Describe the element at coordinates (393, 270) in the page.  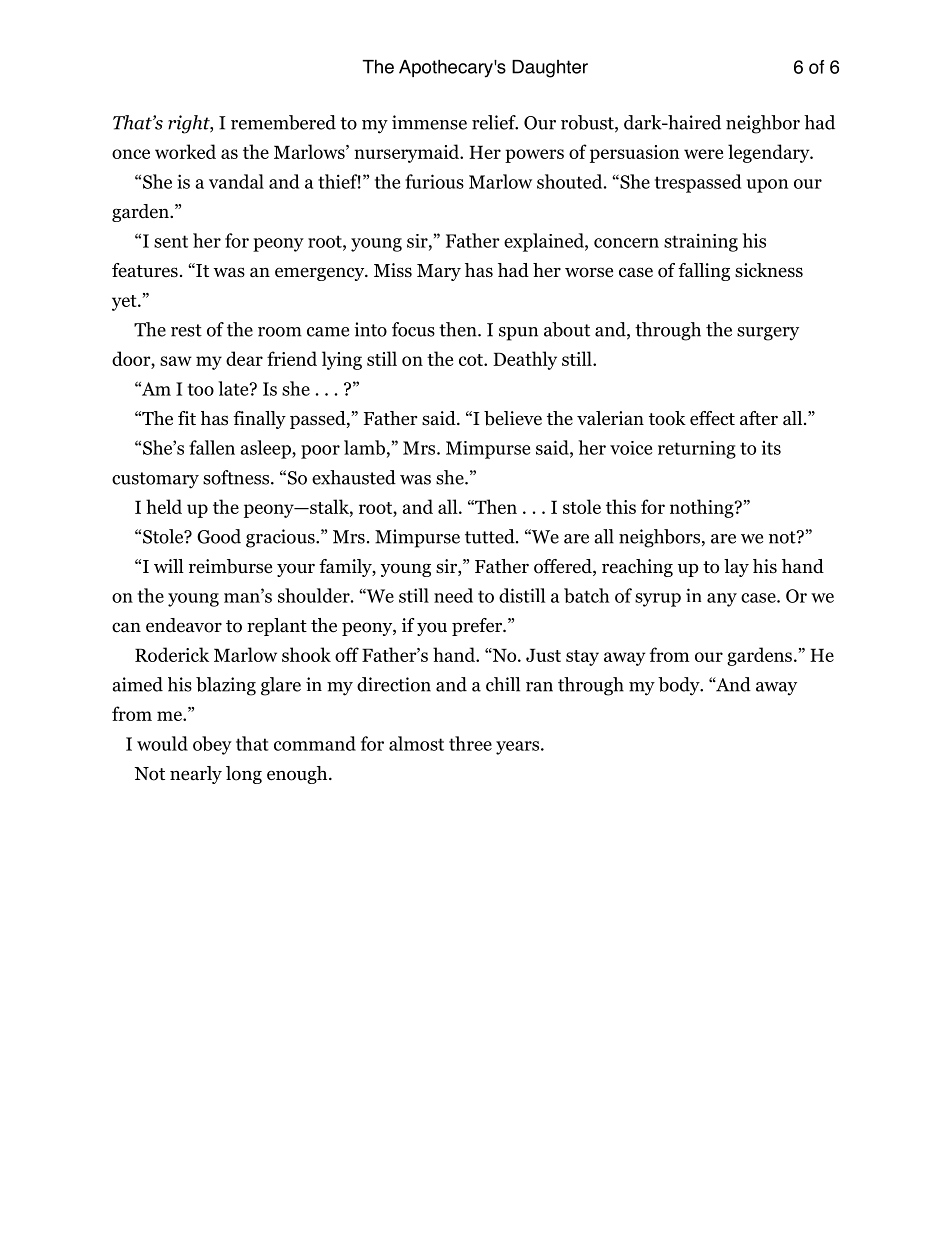
I see `Miss` at that location.
